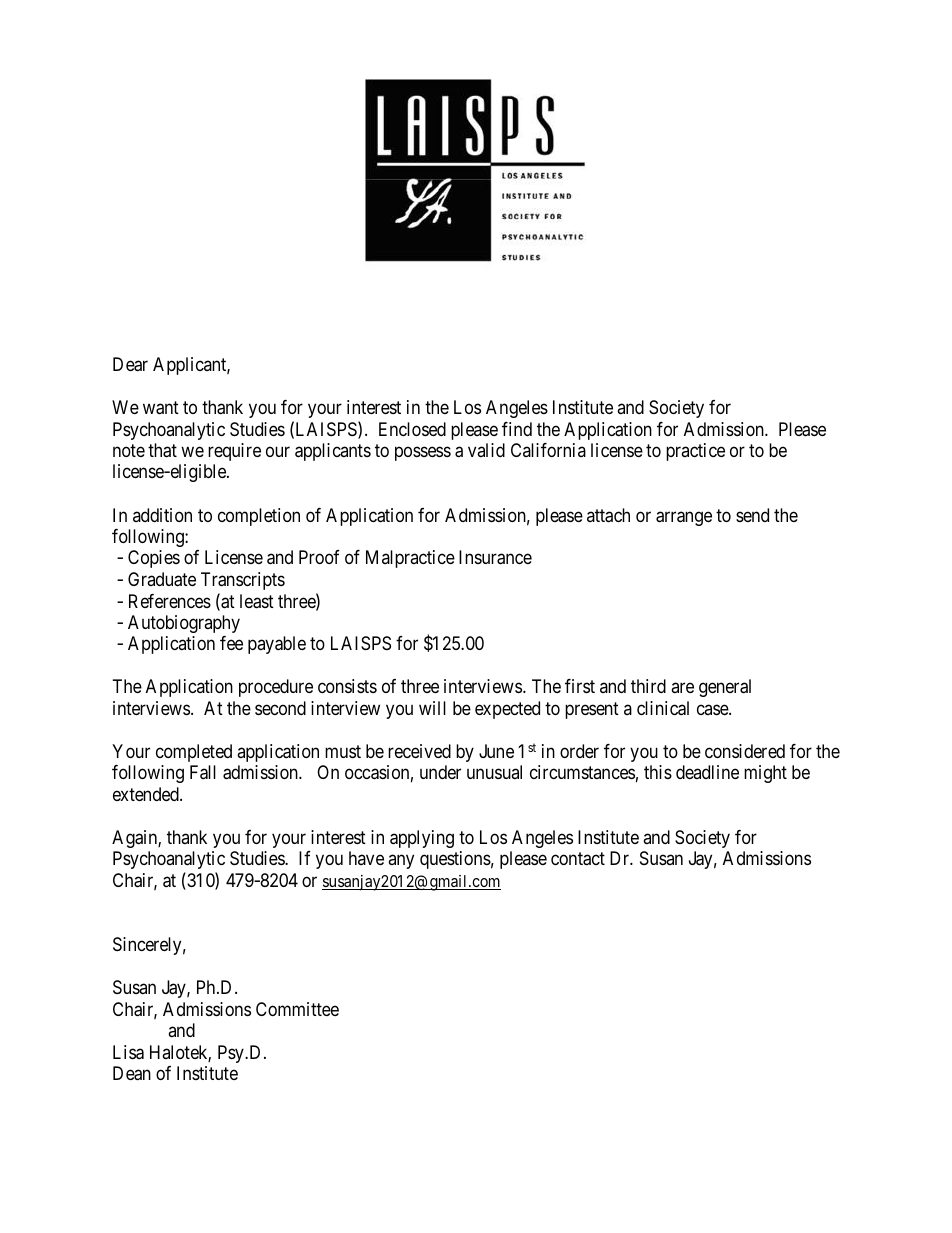 This screenshot has height=1233, width=952. I want to click on California, so click(548, 450).
